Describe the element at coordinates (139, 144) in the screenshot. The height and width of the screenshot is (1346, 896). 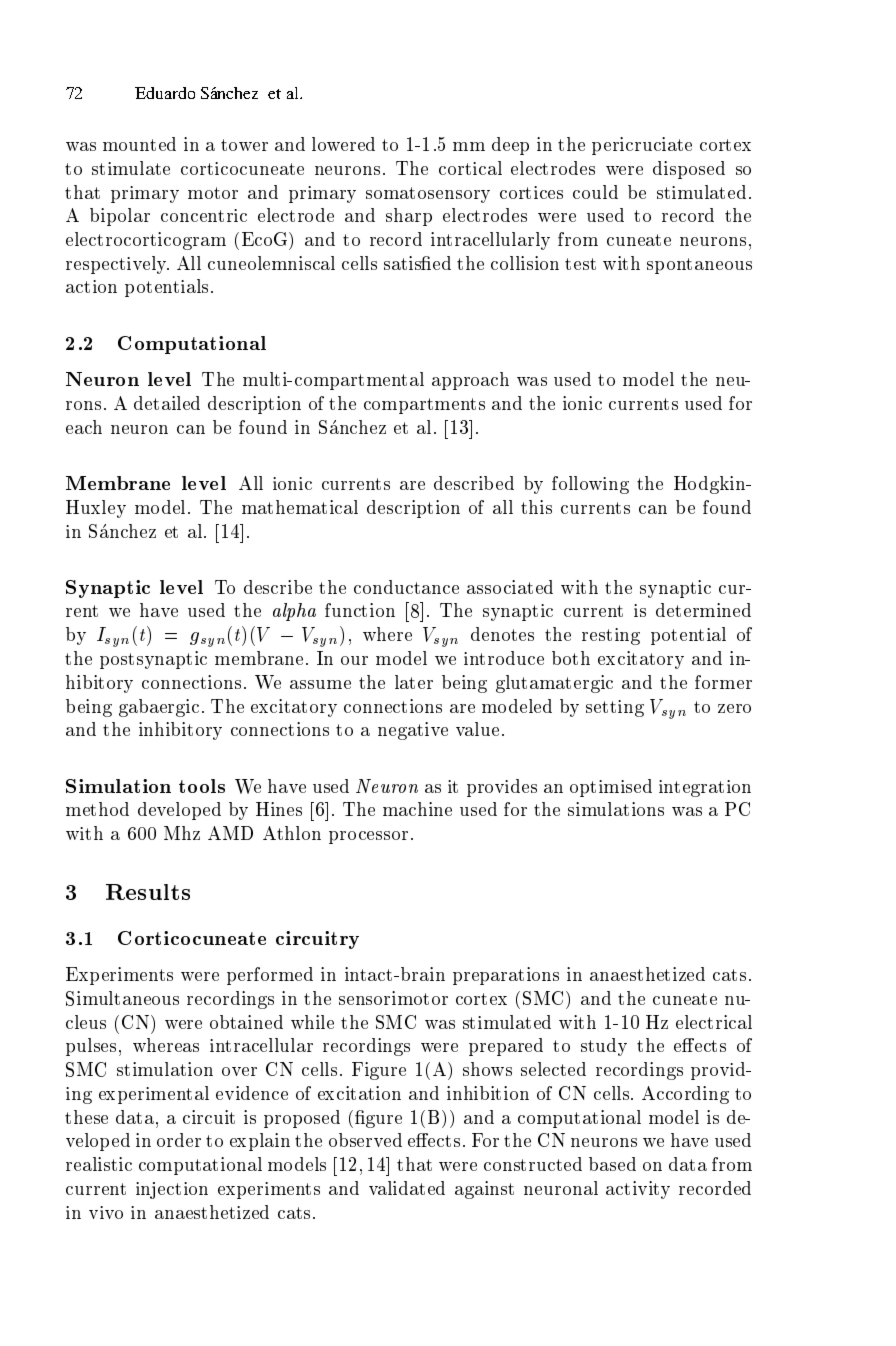
I see `mounted` at that location.
